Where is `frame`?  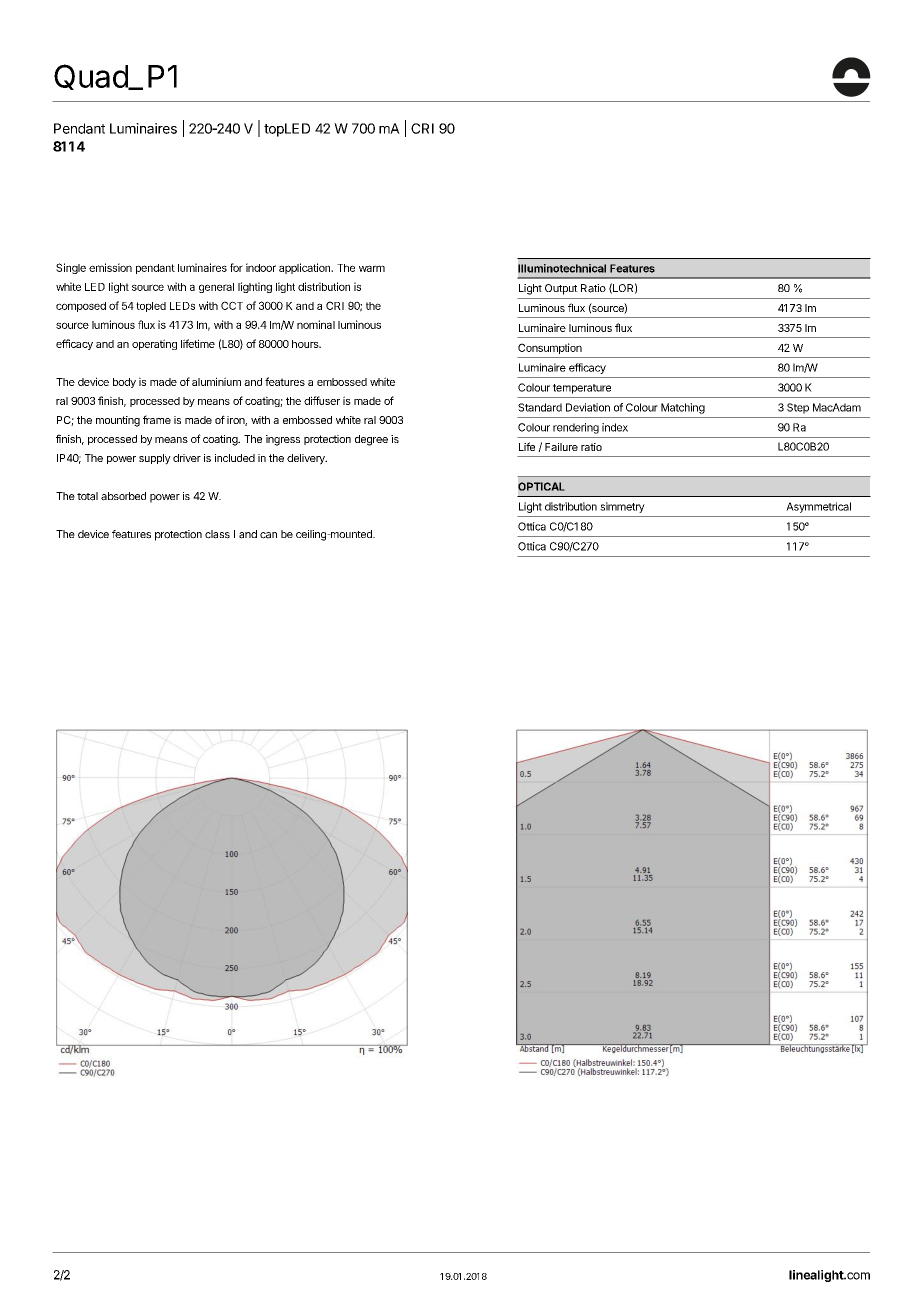 frame is located at coordinates (157, 419).
